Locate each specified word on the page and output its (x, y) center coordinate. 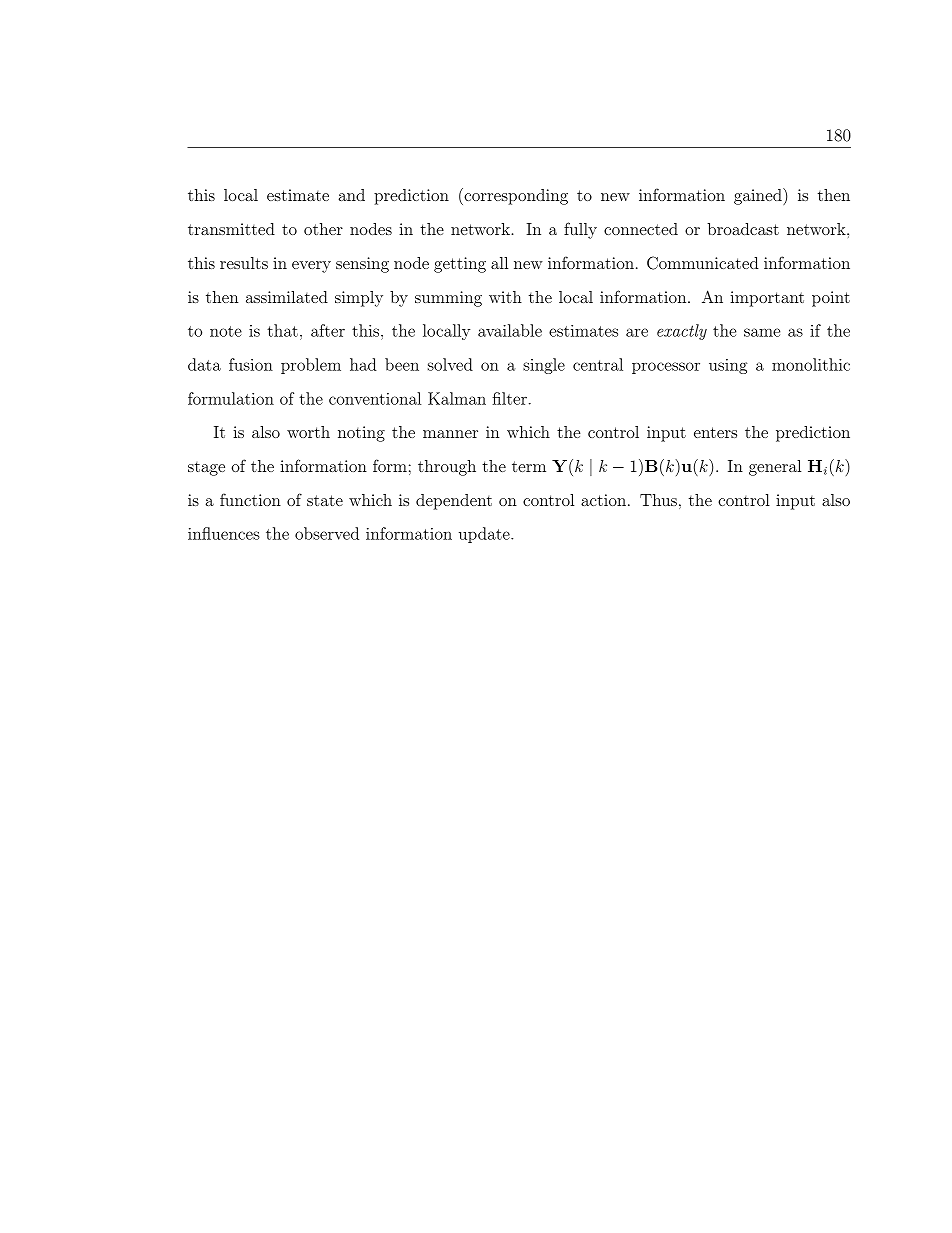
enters (715, 432)
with (505, 297)
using (728, 366)
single (544, 366)
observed (327, 533)
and (352, 195)
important (767, 299)
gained (759, 196)
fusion (251, 364)
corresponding (515, 196)
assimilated (287, 297)
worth (308, 432)
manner (450, 434)
